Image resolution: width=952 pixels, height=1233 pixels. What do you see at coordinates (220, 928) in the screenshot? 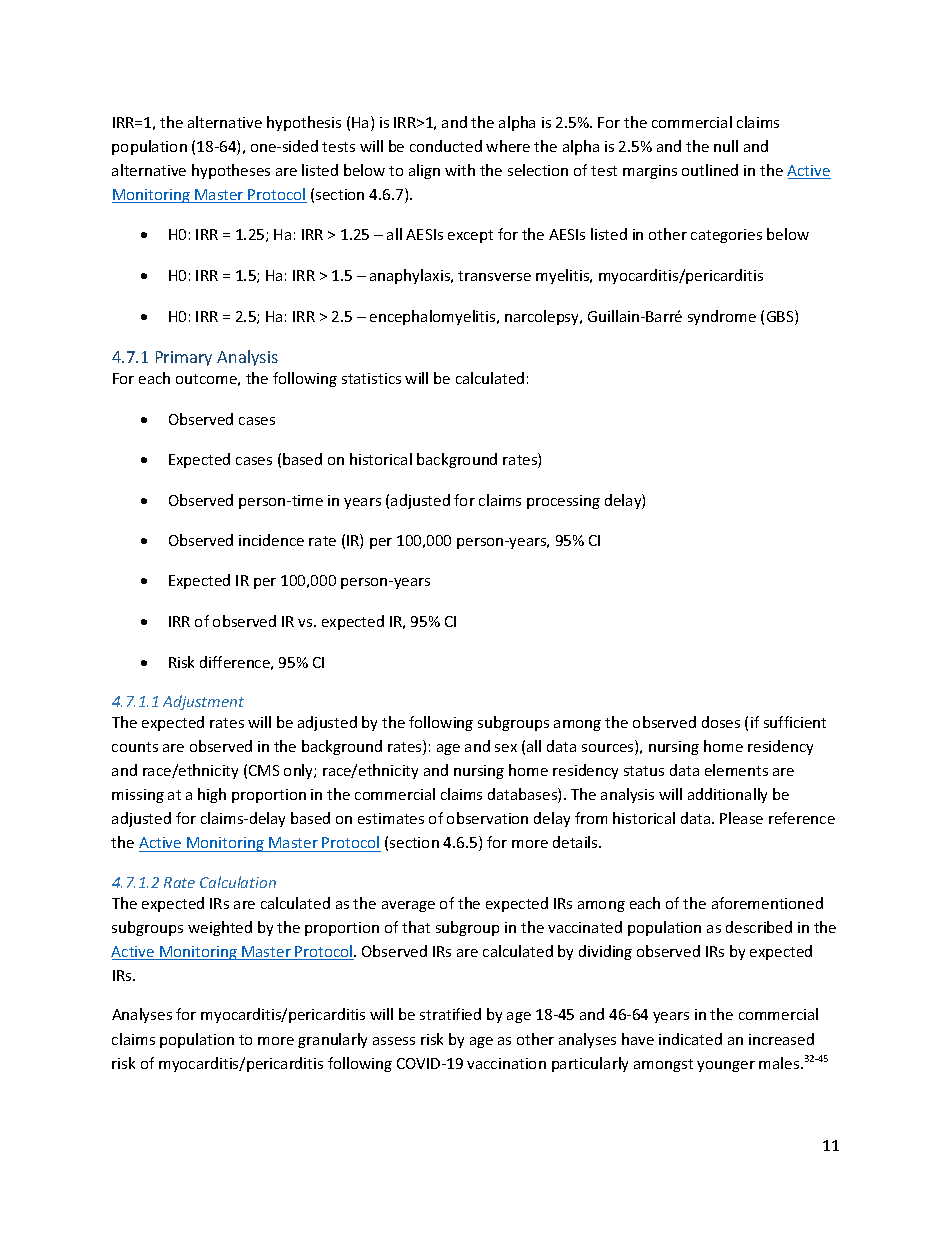
I see `weighted` at bounding box center [220, 928].
